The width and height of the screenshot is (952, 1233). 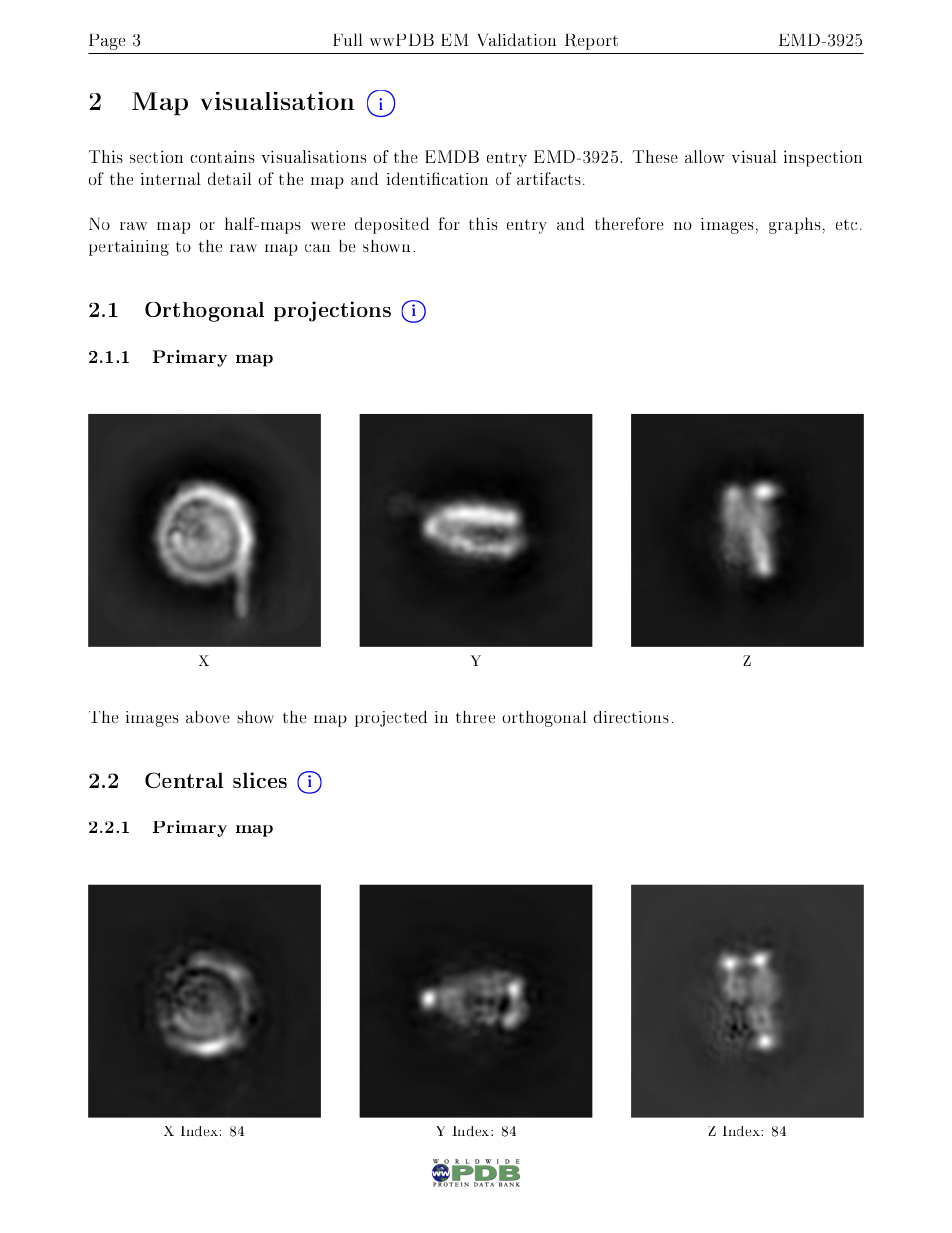 I want to click on Report, so click(x=591, y=42).
